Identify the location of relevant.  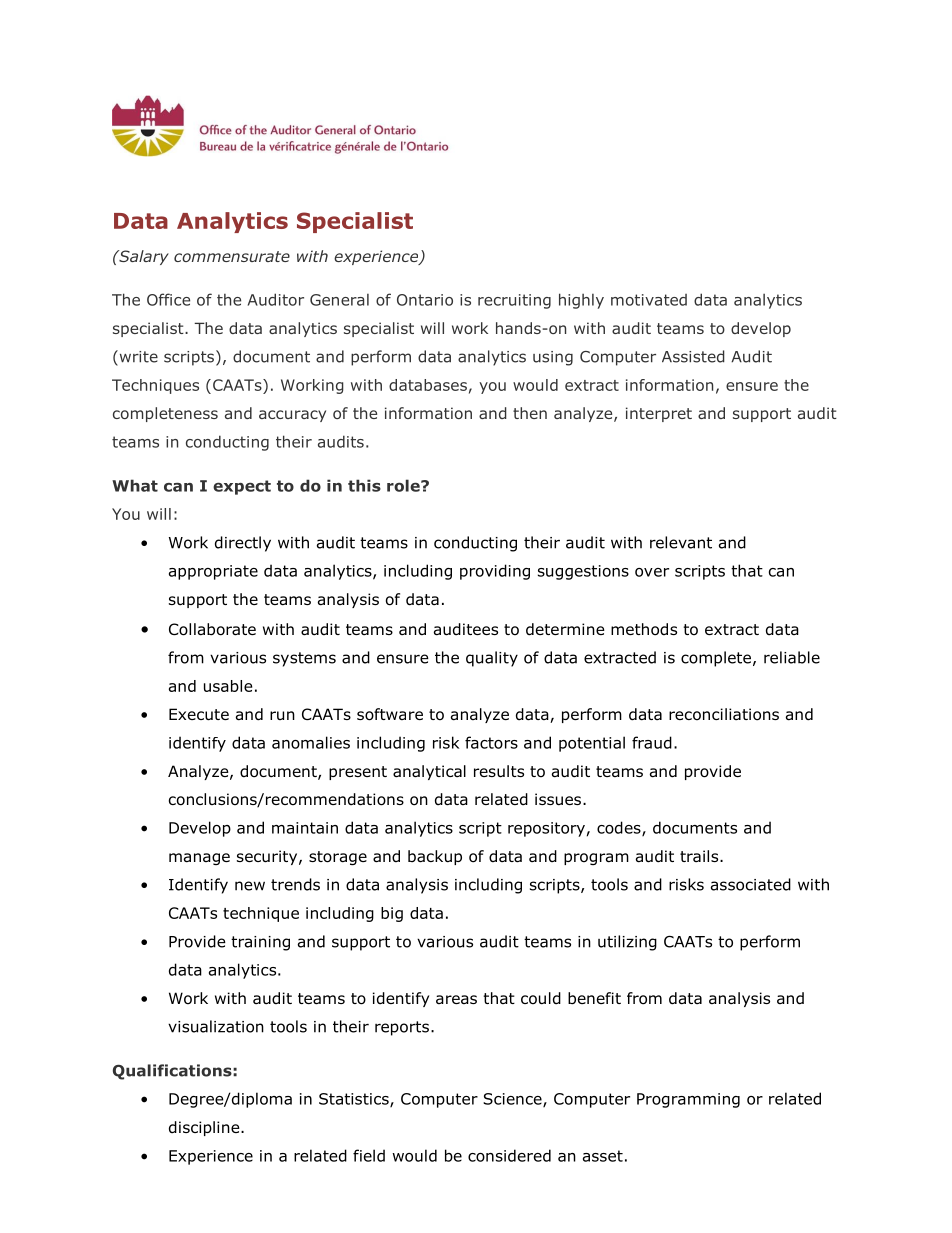
(681, 542).
